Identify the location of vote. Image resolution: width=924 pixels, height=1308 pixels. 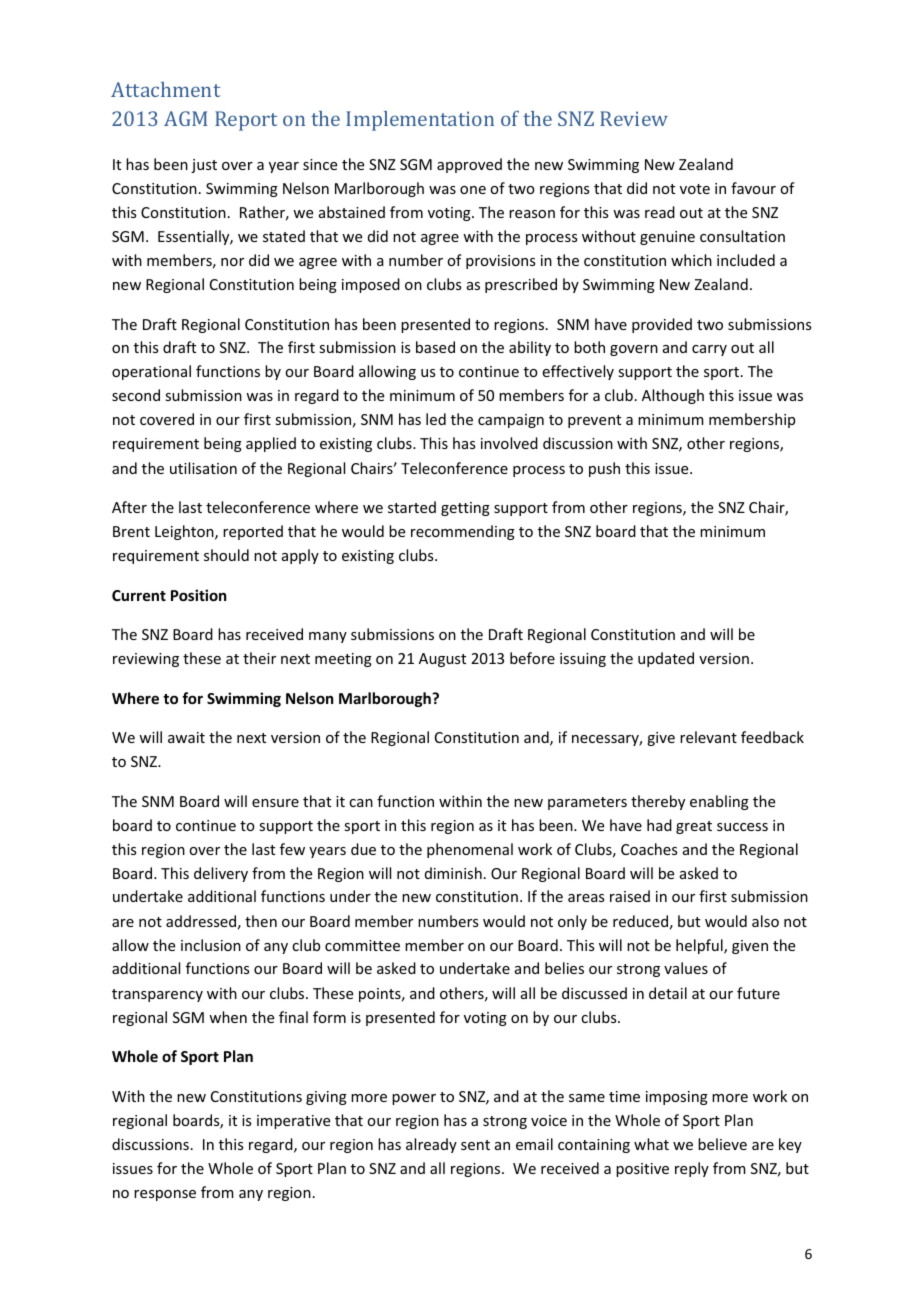
(695, 189).
